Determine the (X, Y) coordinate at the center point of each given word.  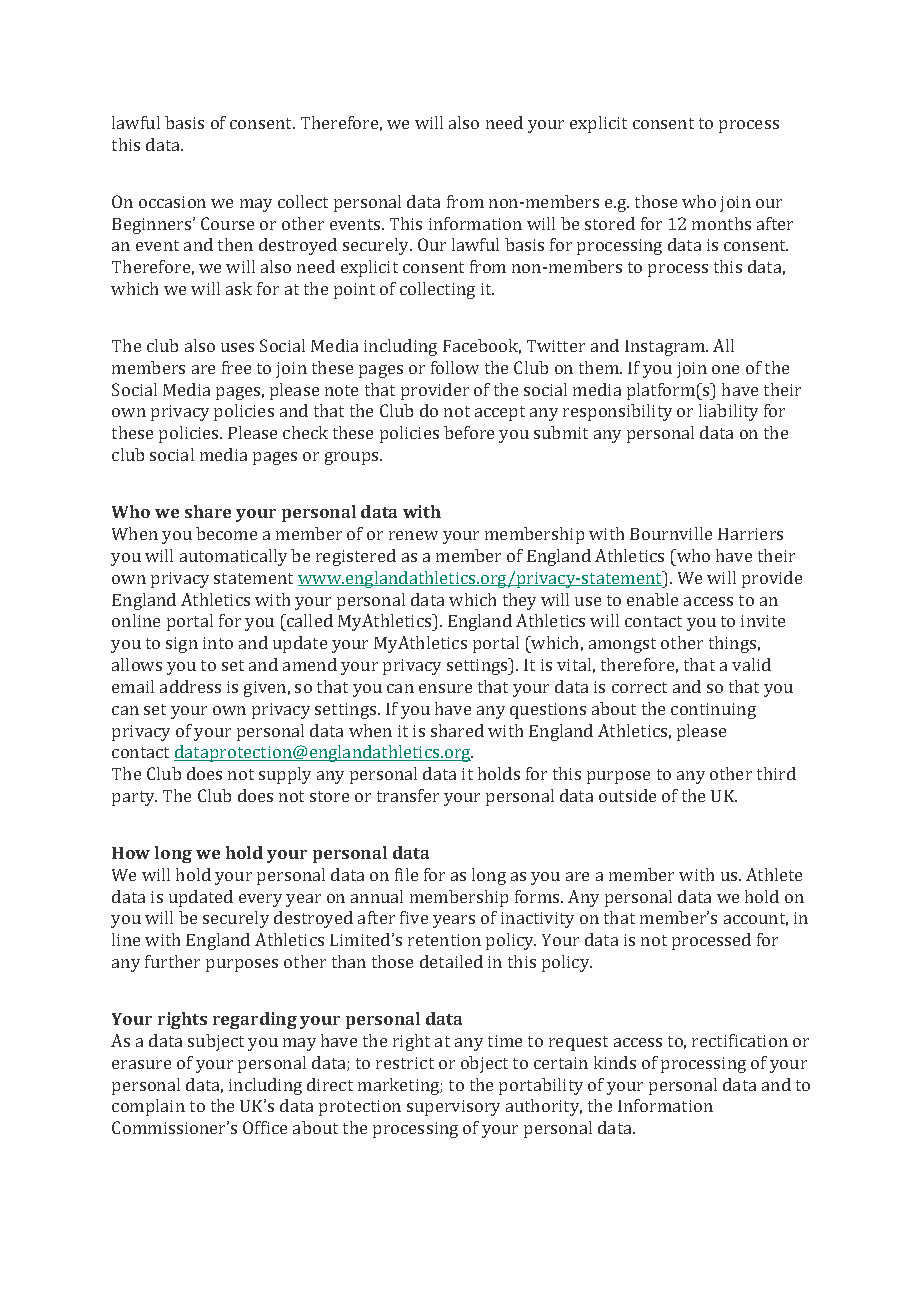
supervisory (453, 1108)
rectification (740, 1040)
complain (148, 1107)
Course (227, 223)
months (721, 223)
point (354, 291)
